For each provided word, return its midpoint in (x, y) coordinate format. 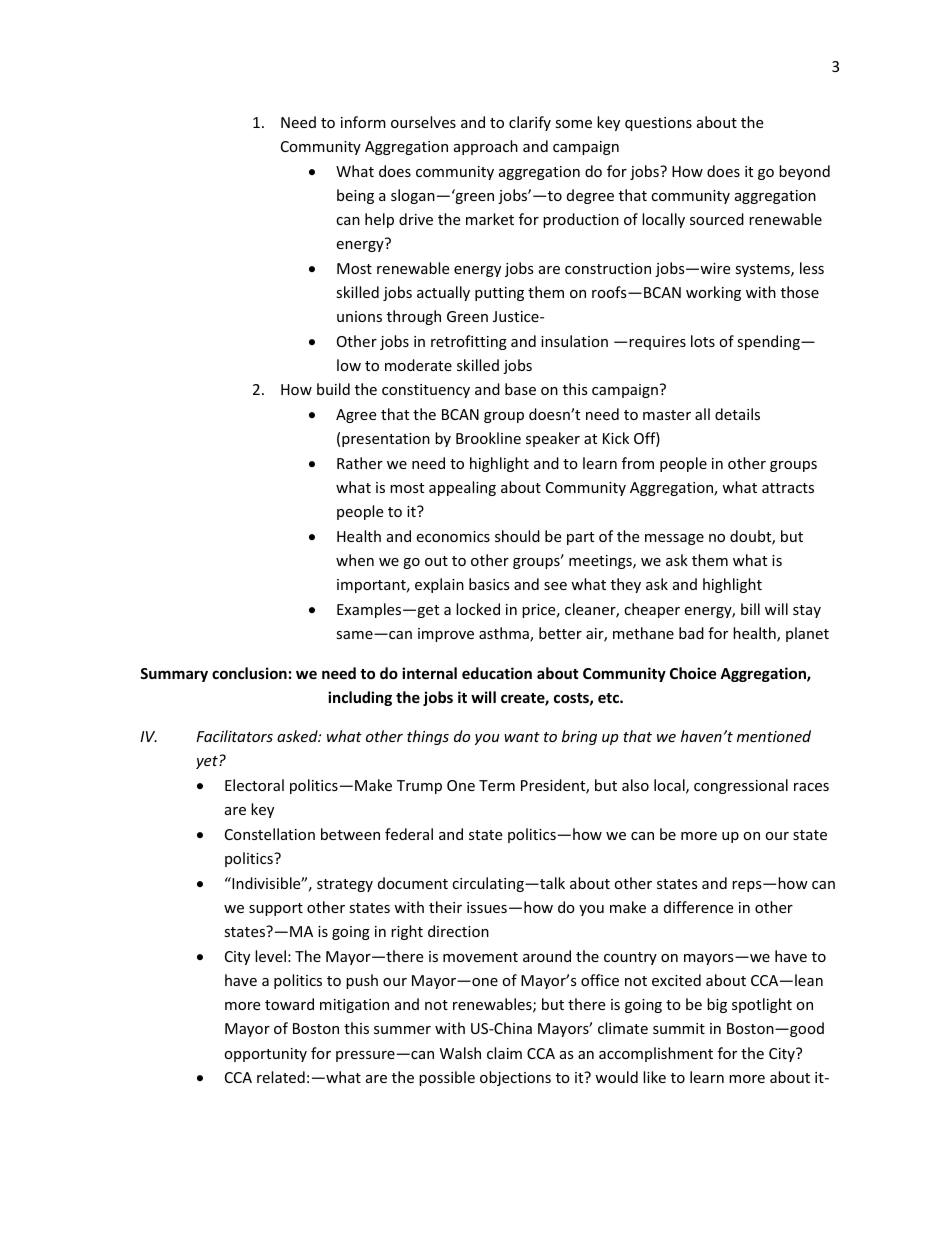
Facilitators (234, 736)
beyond (804, 172)
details (737, 414)
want (522, 737)
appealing (462, 488)
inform (363, 122)
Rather (360, 463)
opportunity (265, 1055)
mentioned (774, 736)
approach (486, 147)
